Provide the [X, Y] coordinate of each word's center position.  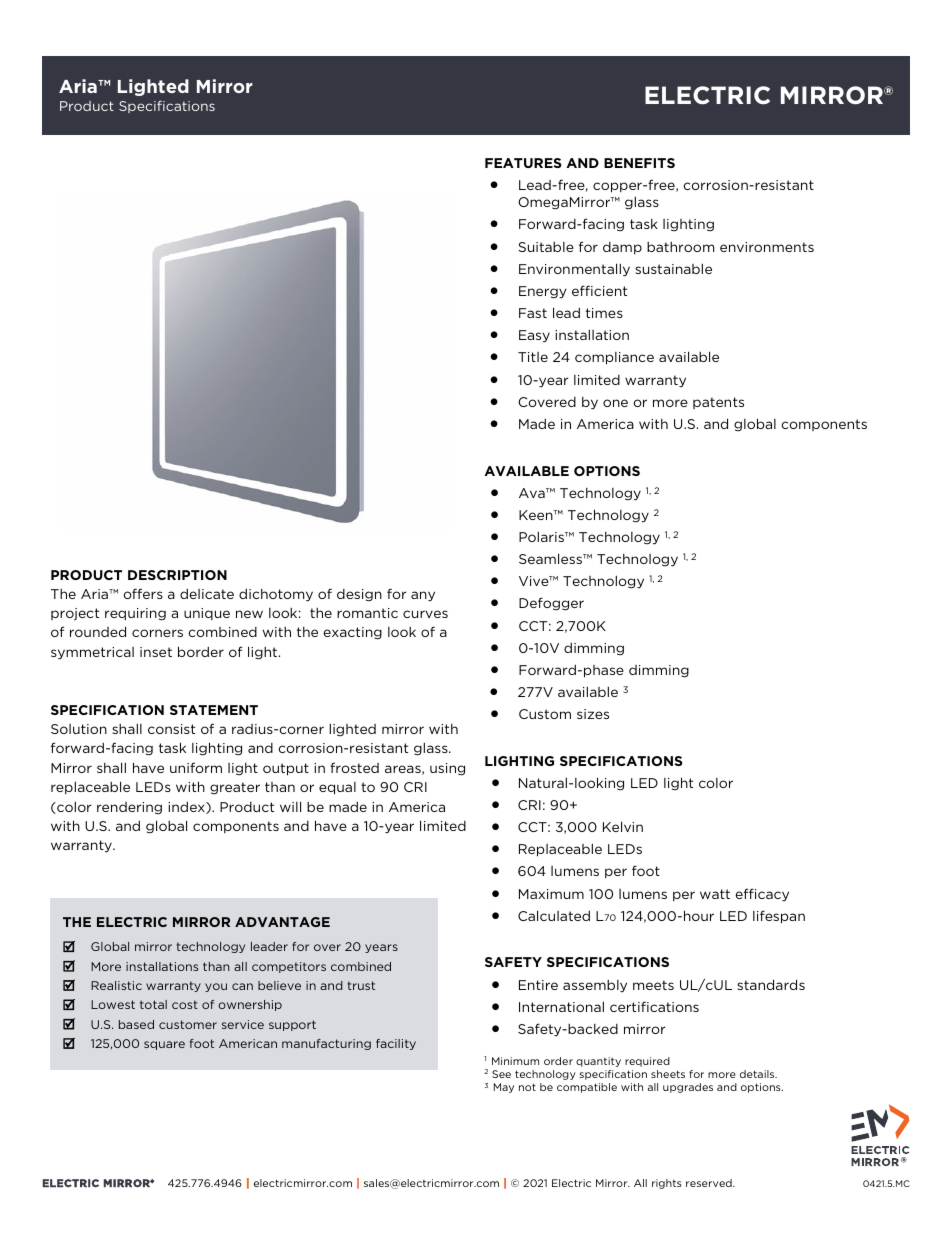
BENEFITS [639, 163]
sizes [593, 714]
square [164, 1045]
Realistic [116, 985]
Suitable [546, 247]
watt [715, 894]
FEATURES [523, 163]
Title [533, 357]
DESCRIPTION [177, 575]
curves [425, 614]
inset [156, 652]
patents [718, 403]
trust [361, 985]
